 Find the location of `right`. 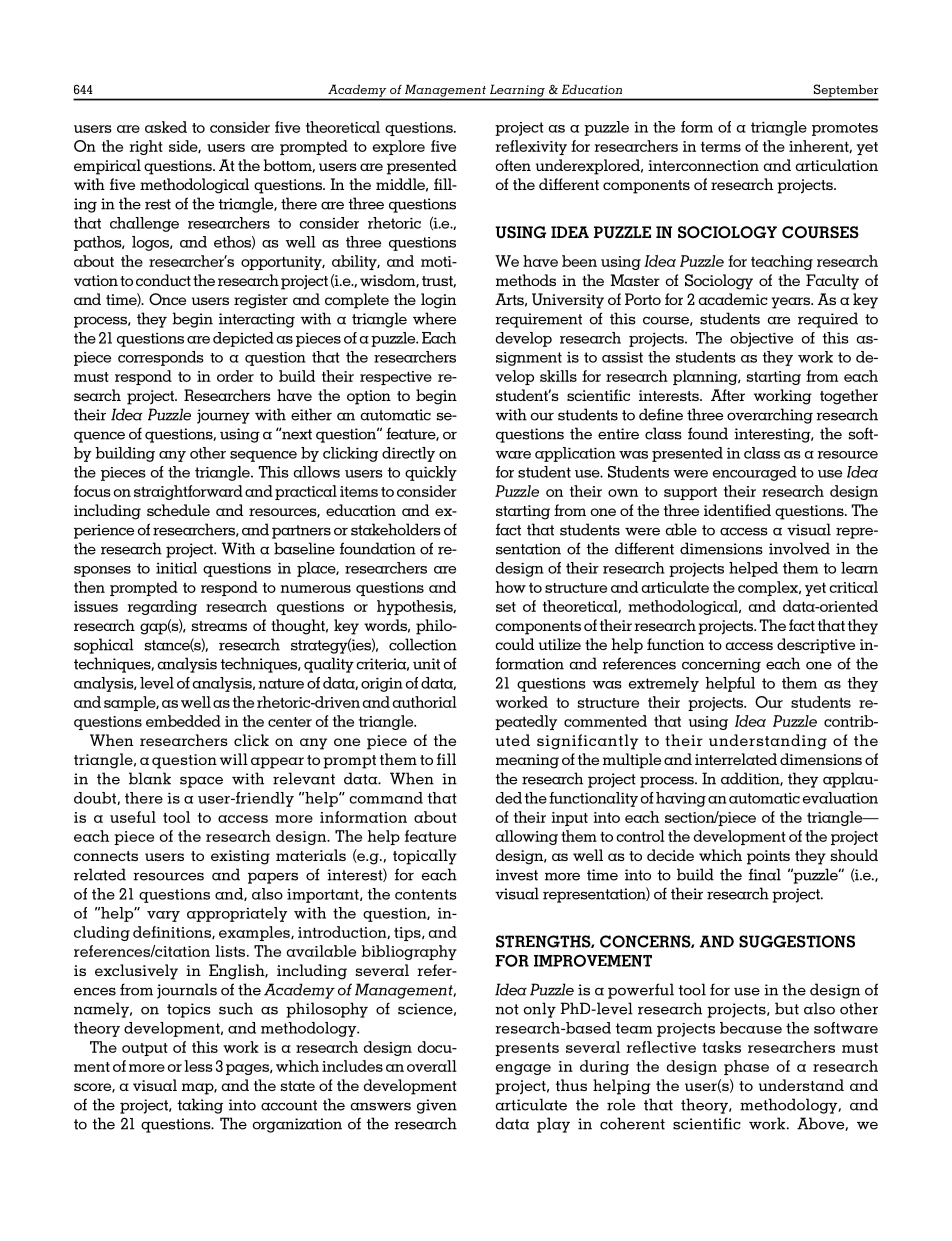

right is located at coordinates (146, 147).
